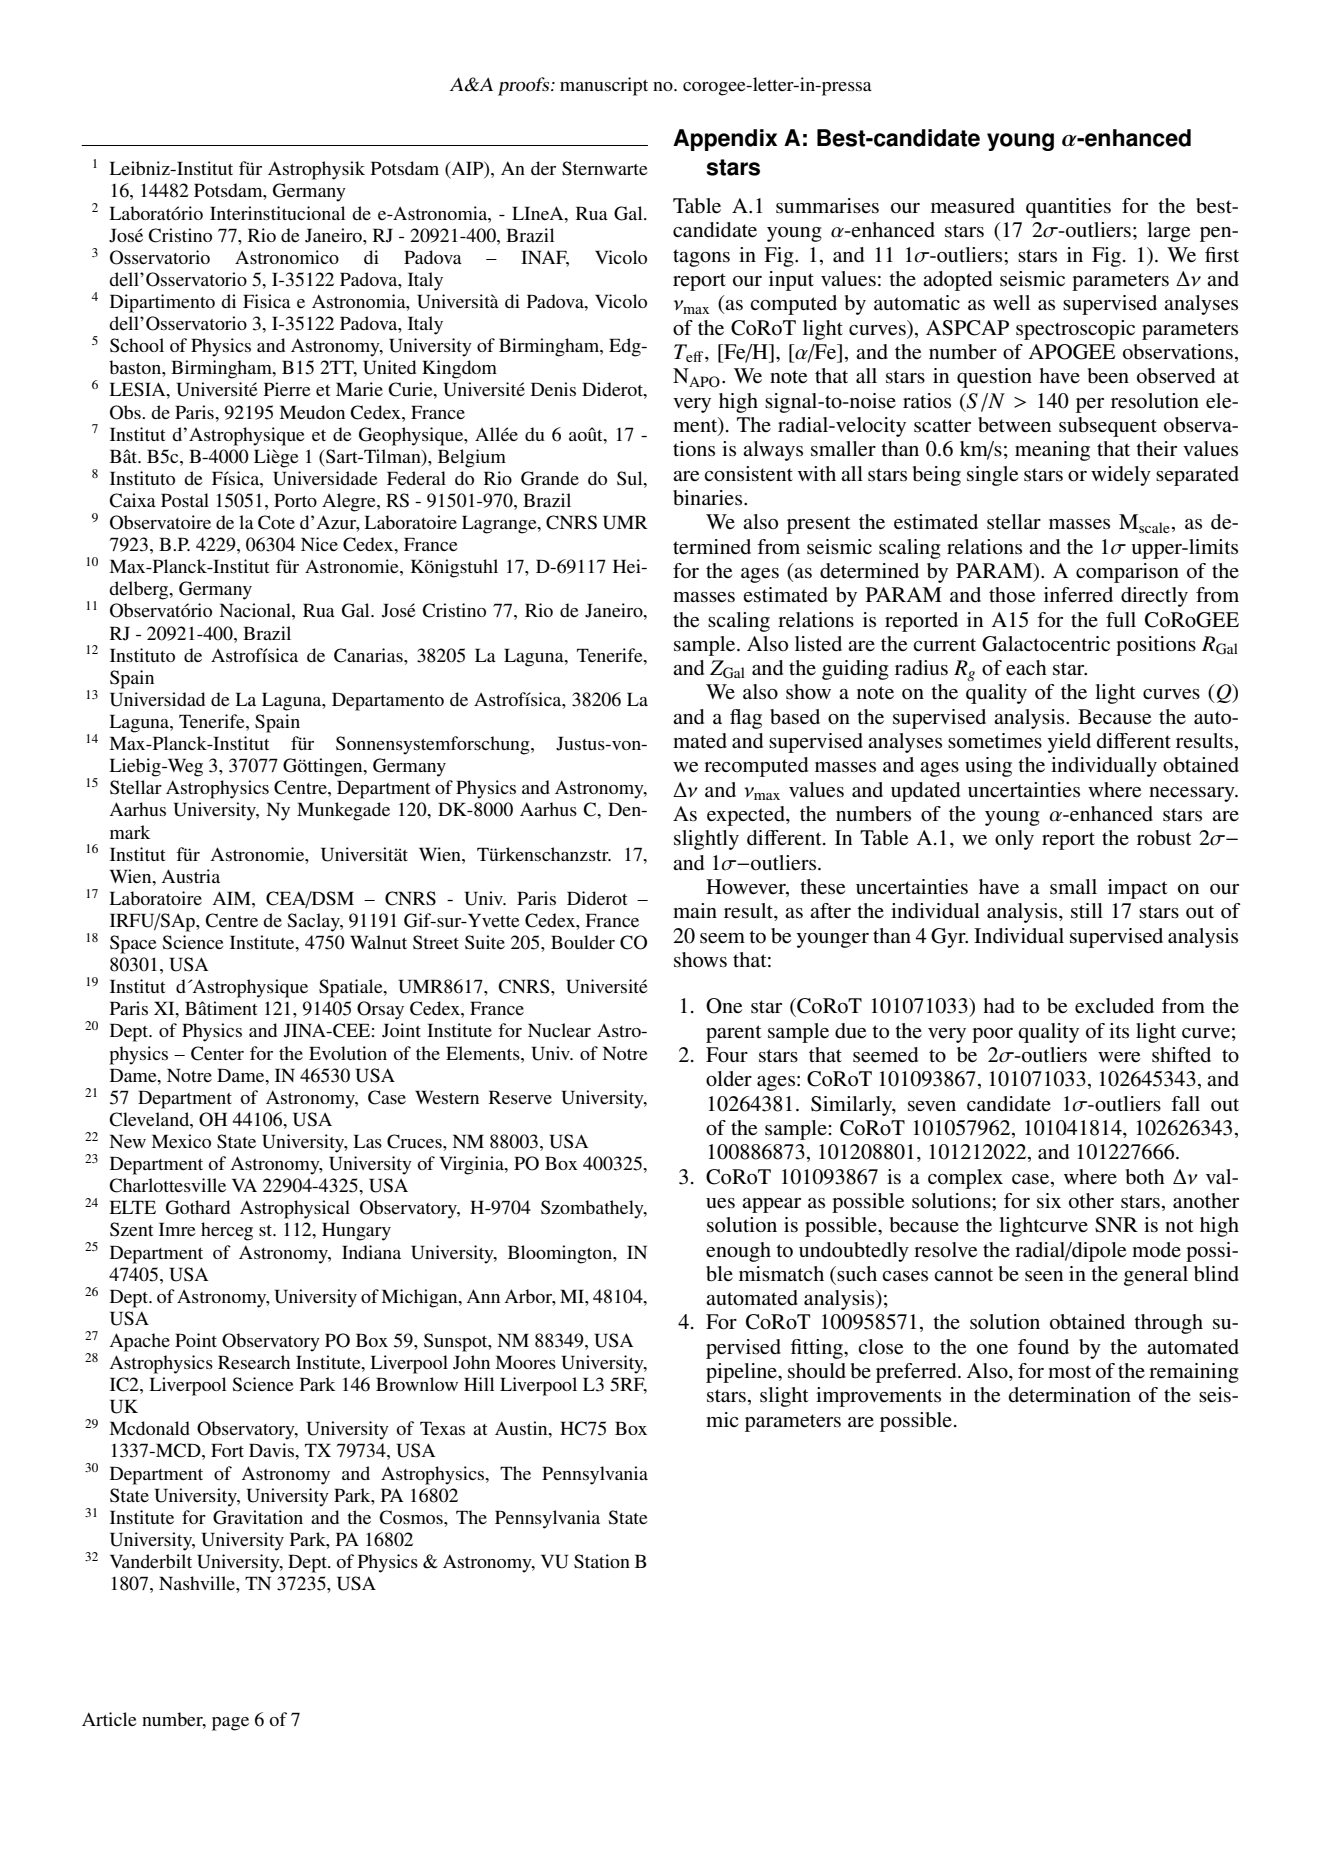 This document has width=1321, height=1868. Describe the element at coordinates (1070, 1395) in the document. I see `determination` at that location.
